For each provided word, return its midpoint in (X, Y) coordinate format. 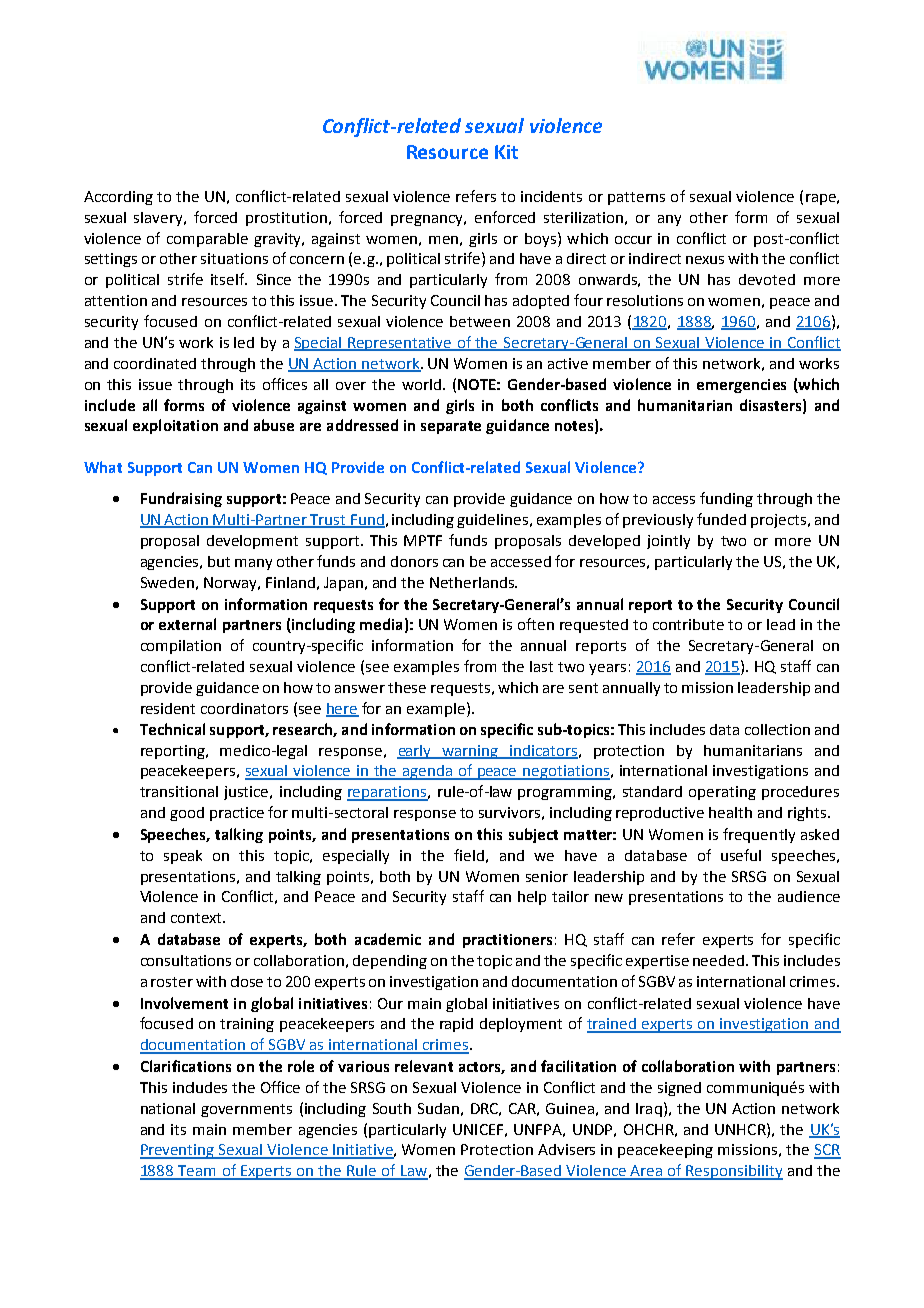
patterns (636, 198)
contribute (688, 624)
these (407, 687)
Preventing (178, 1151)
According (118, 198)
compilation (181, 647)
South (392, 1108)
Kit (506, 152)
